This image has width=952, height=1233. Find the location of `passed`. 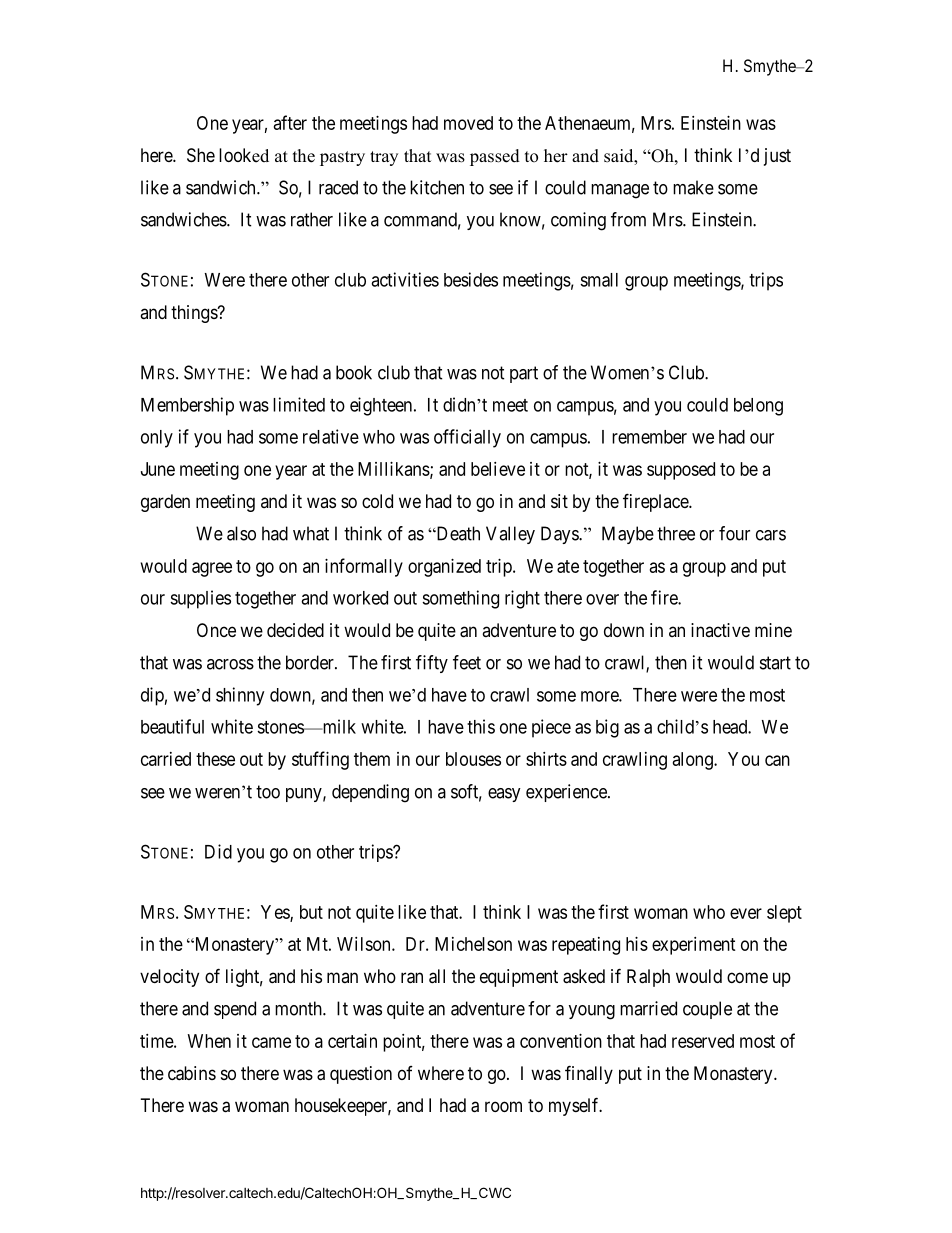

passed is located at coordinates (495, 157).
